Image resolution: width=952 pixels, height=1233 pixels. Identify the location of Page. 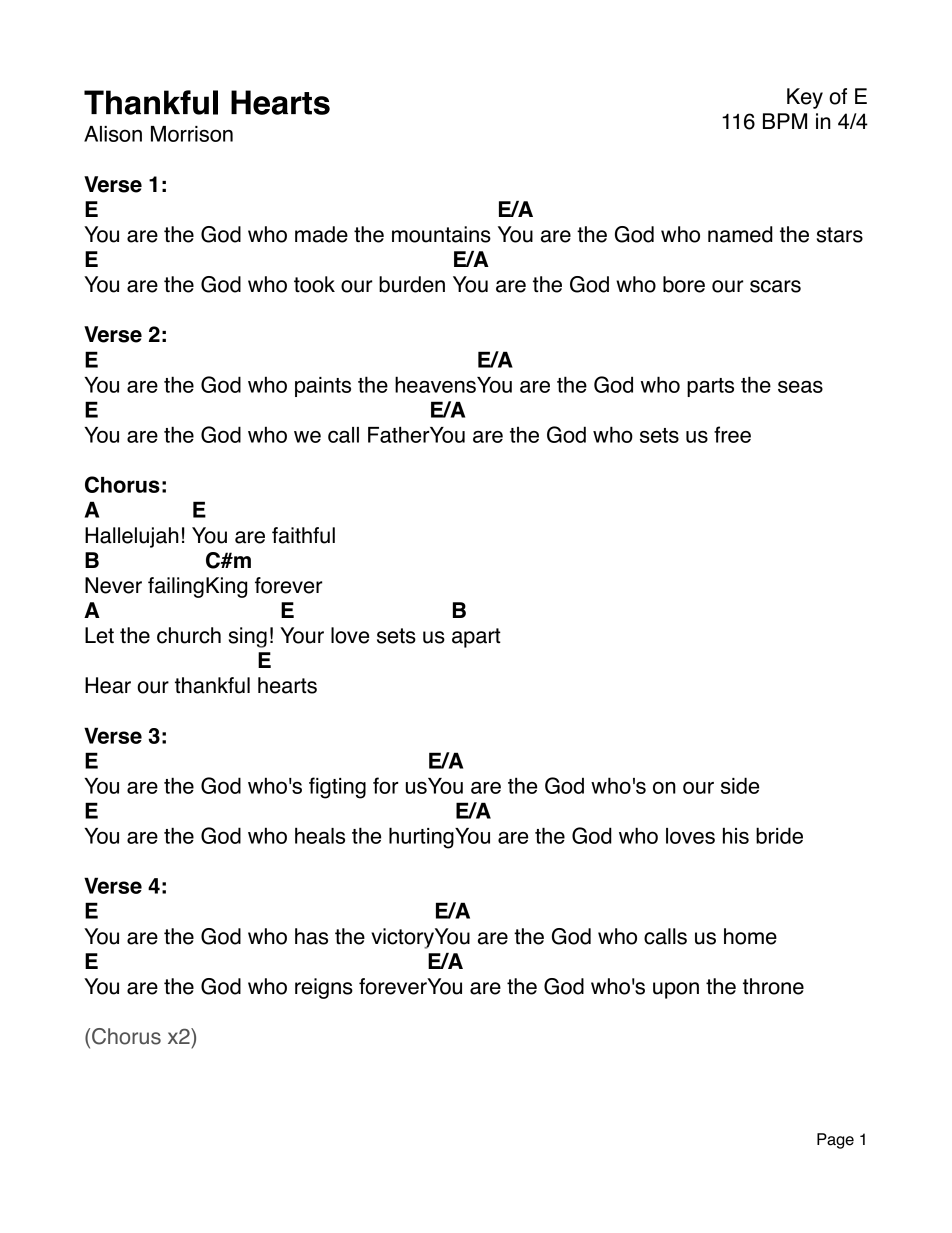
(835, 1141).
